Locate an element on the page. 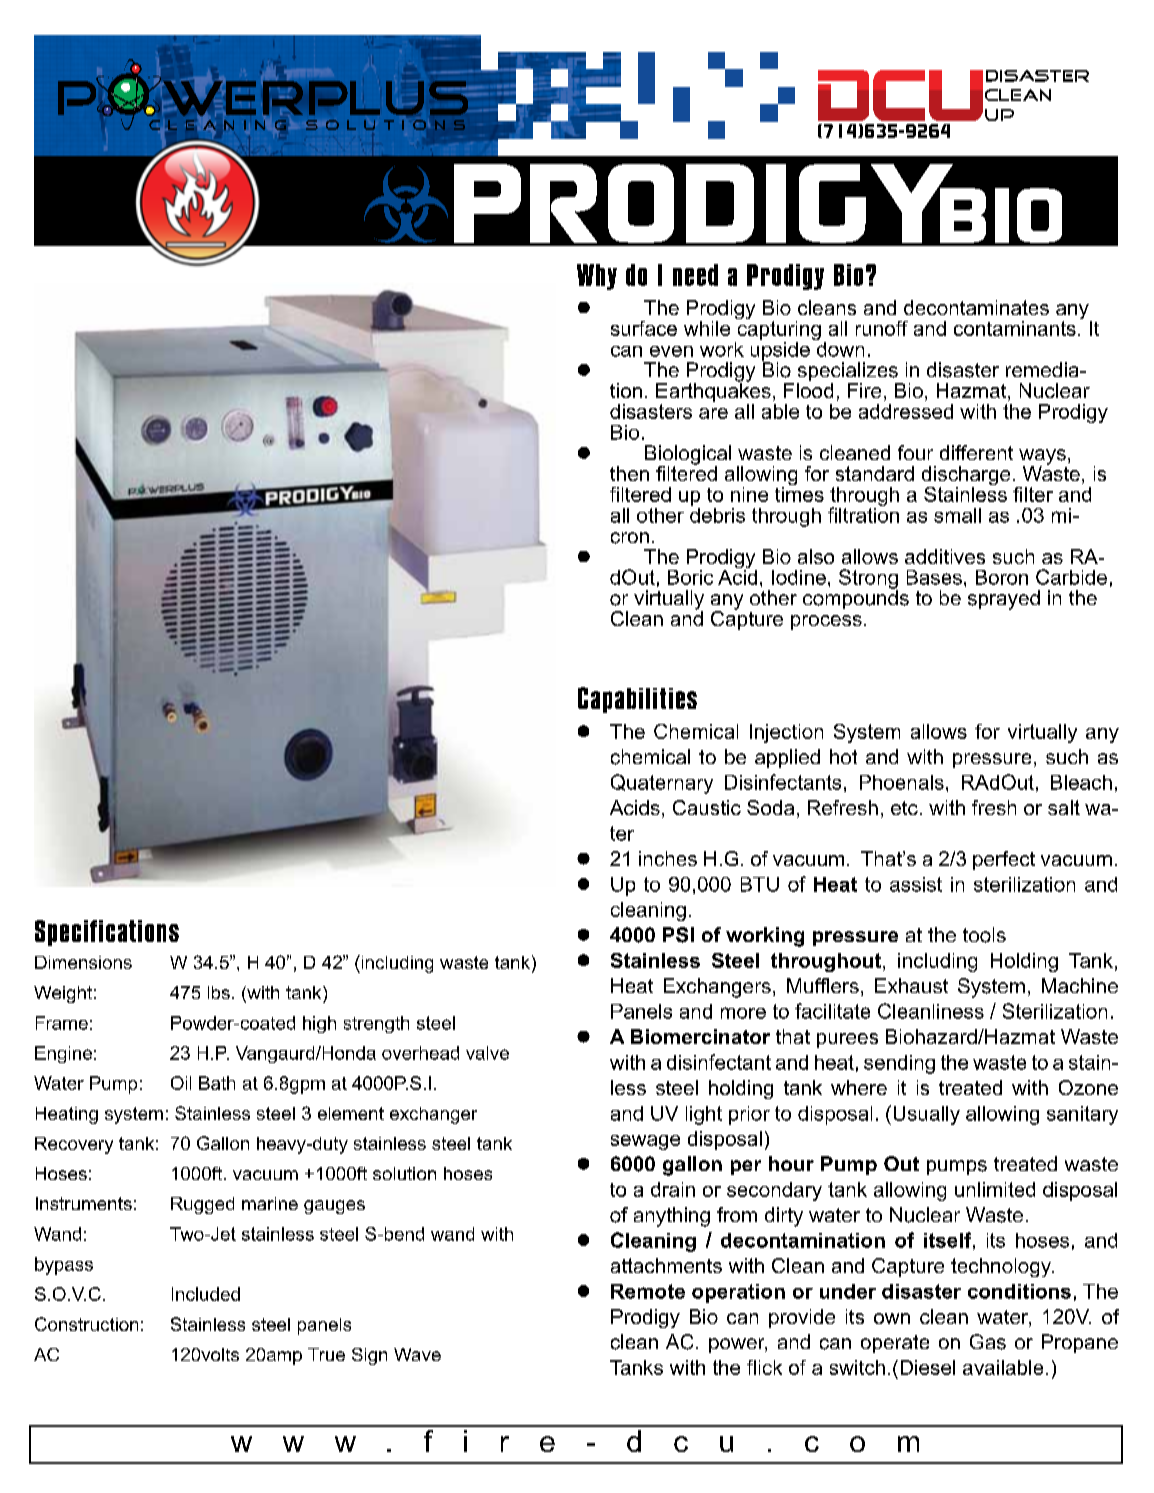 The height and width of the image is (1493, 1154). process is located at coordinates (826, 622).
